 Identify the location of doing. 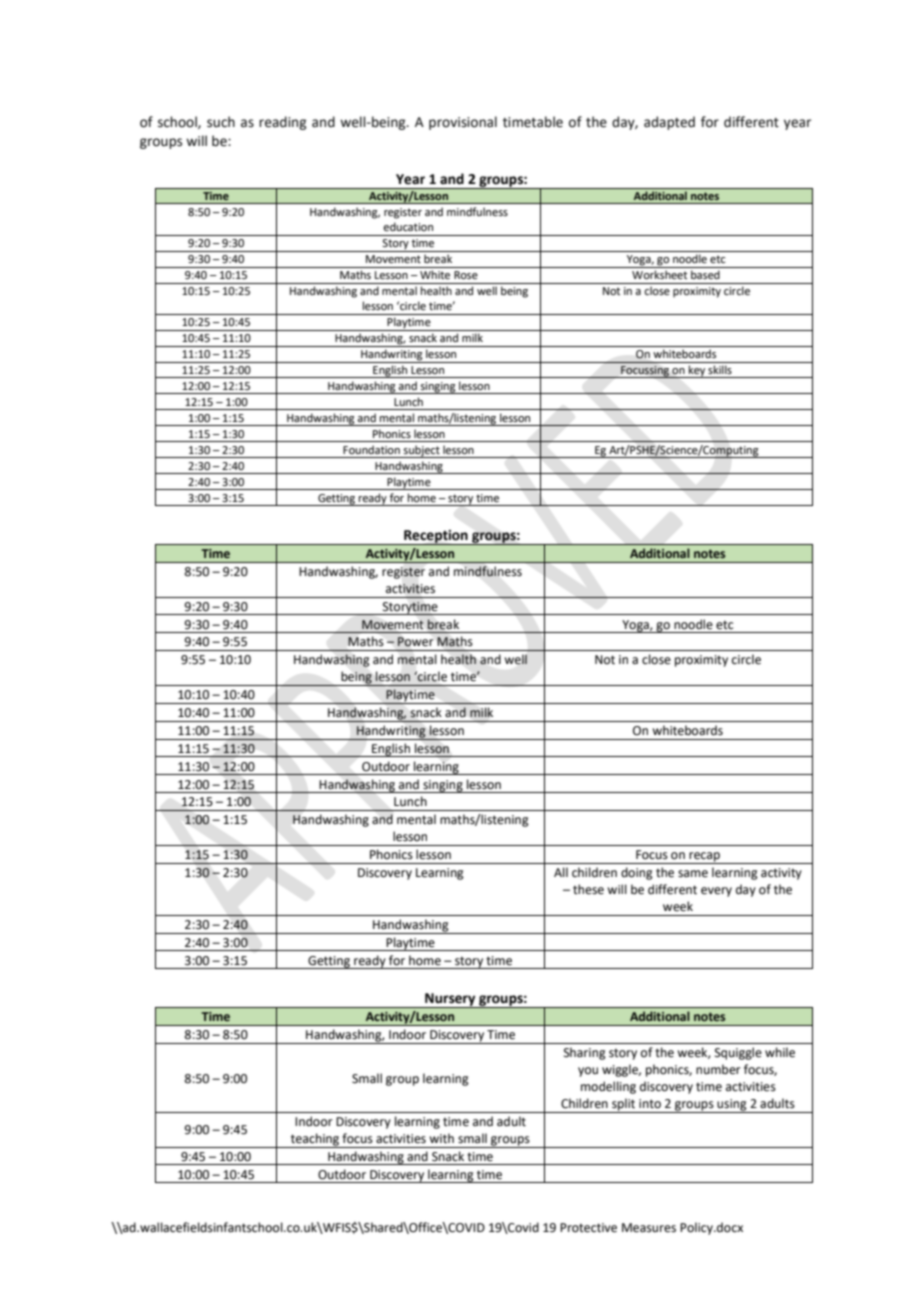
(637, 873).
